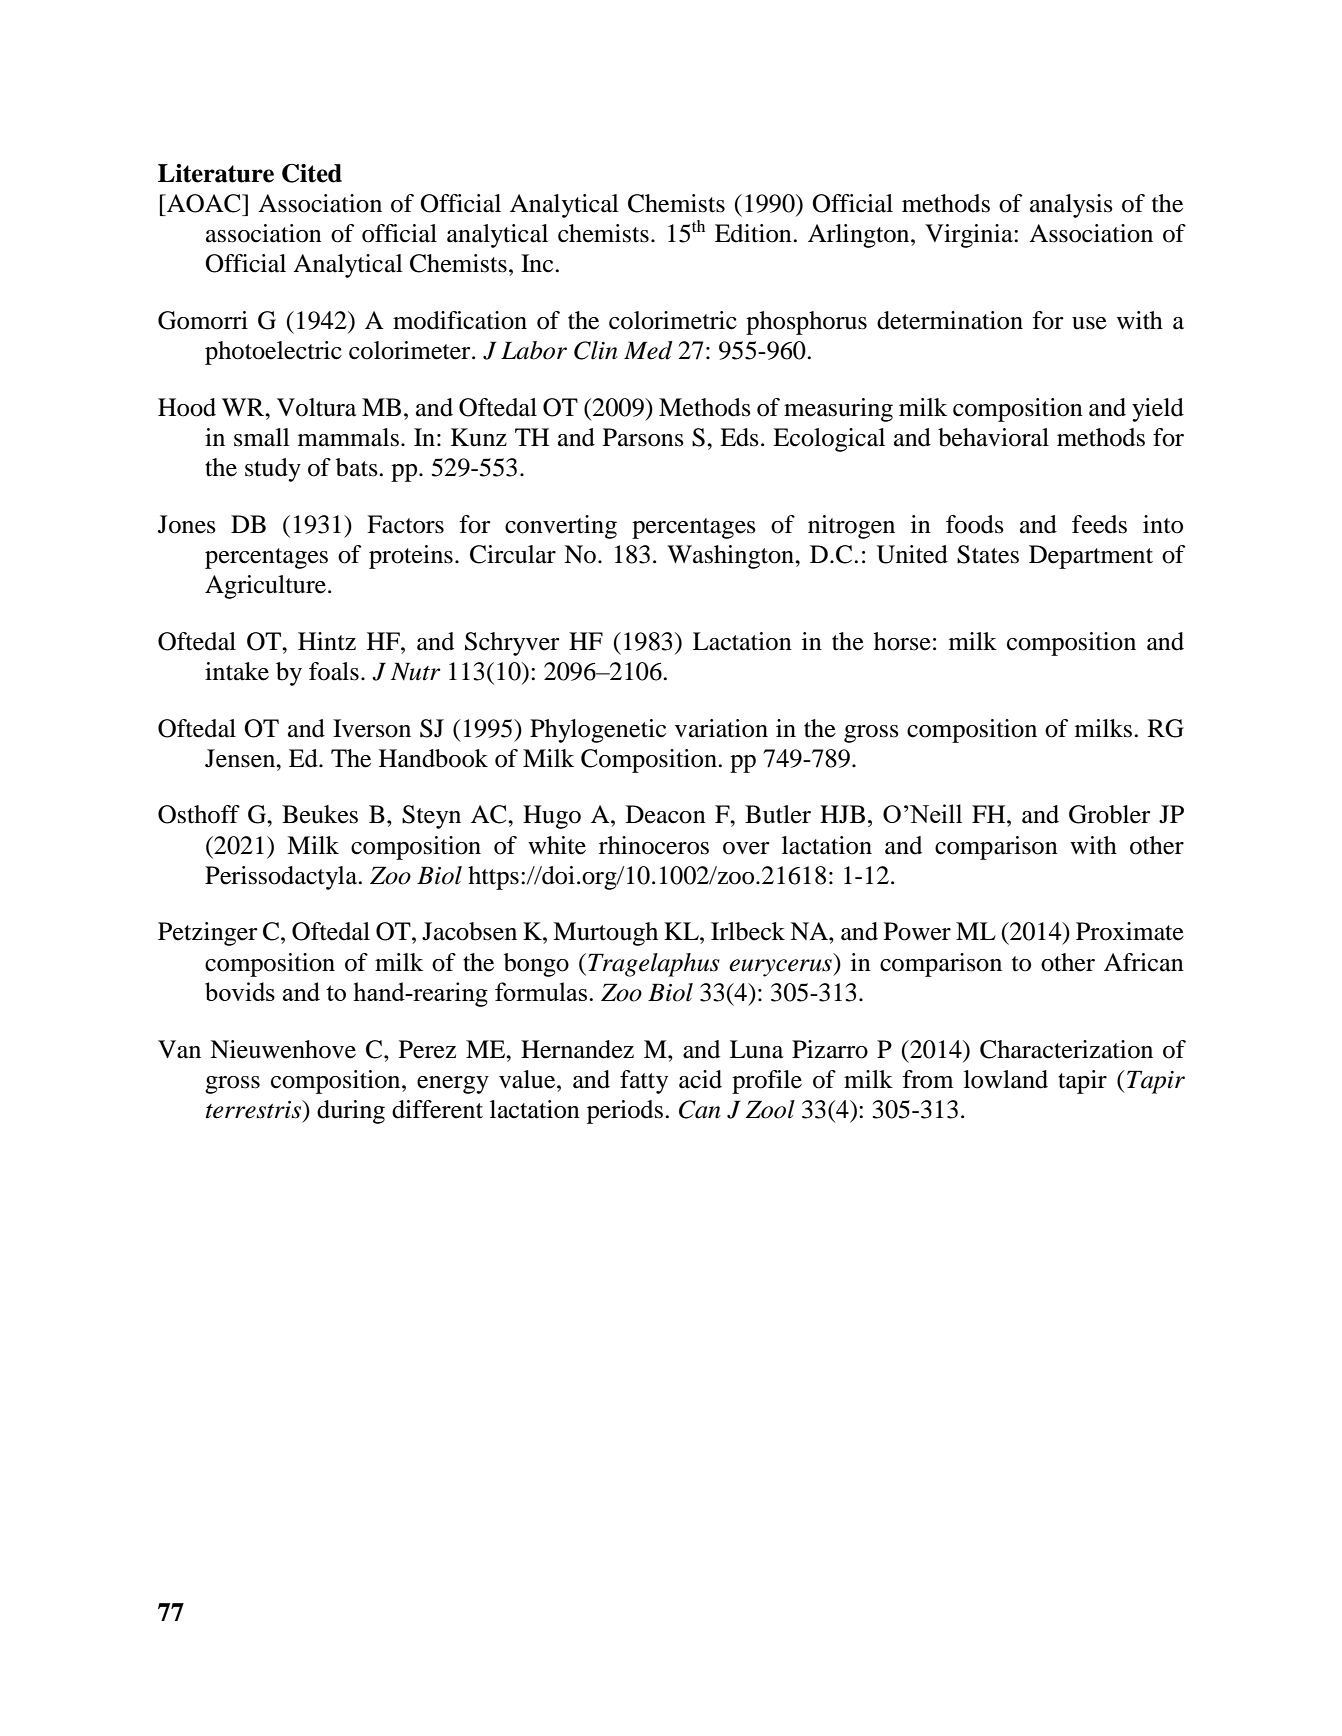 This document has height=1736, width=1342. What do you see at coordinates (666, 814) in the document?
I see `Deacon` at bounding box center [666, 814].
